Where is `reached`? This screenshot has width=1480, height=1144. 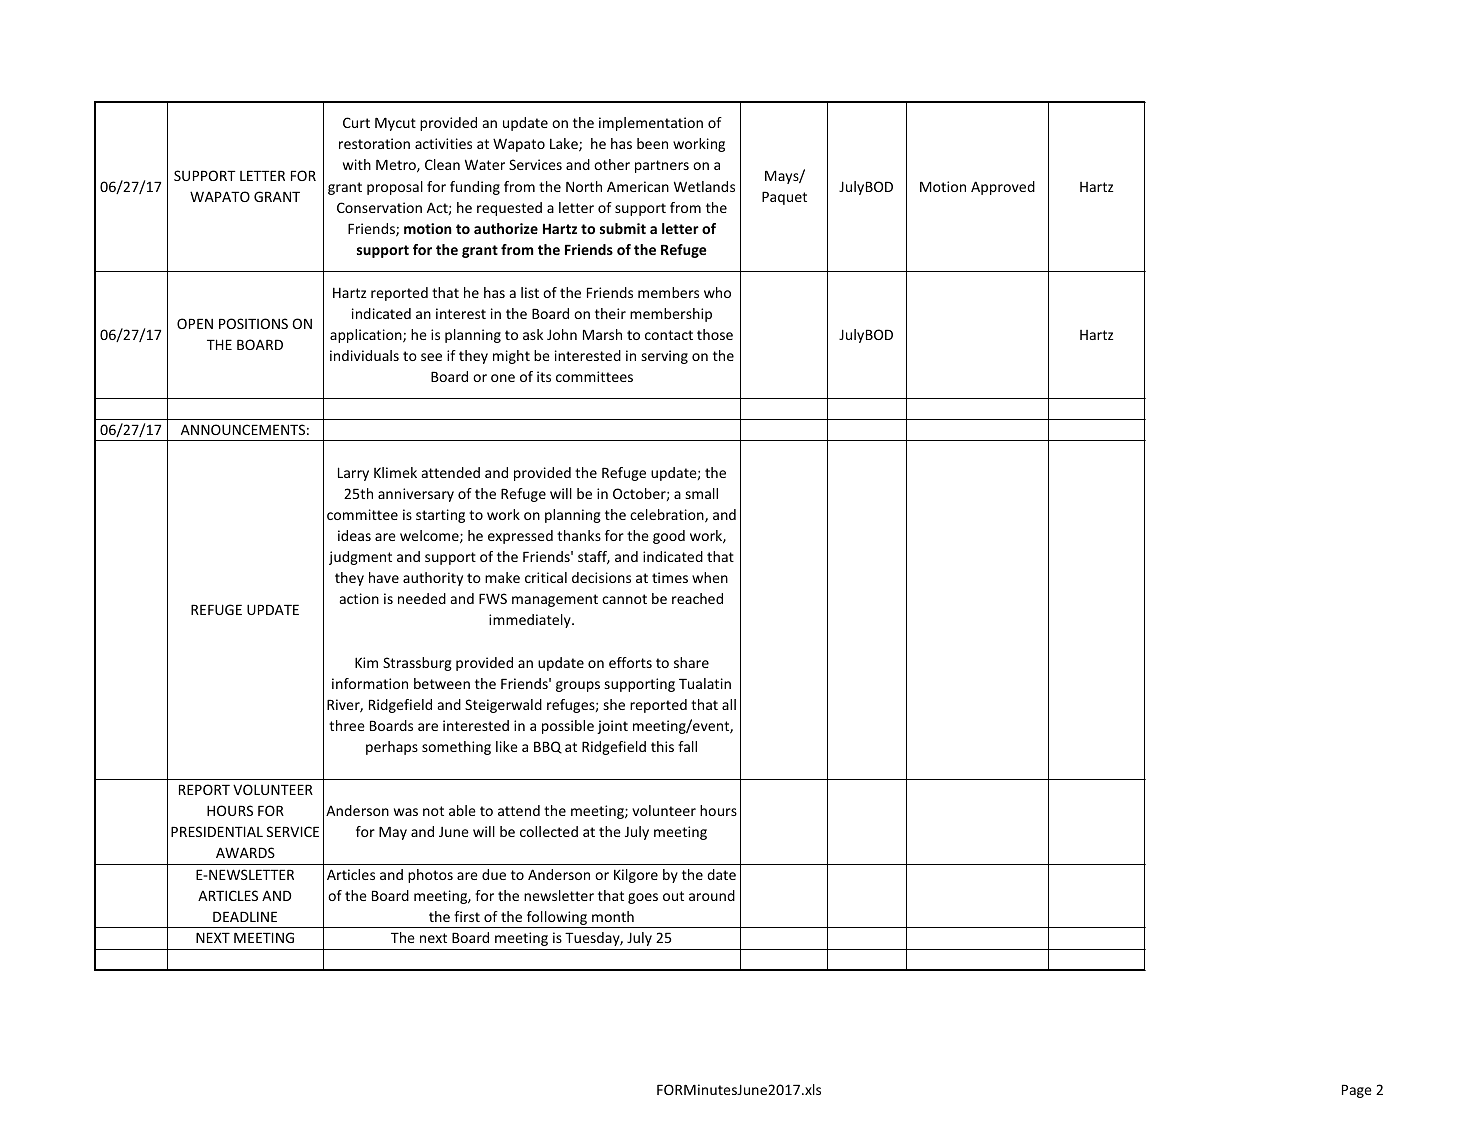 reached is located at coordinates (697, 598).
